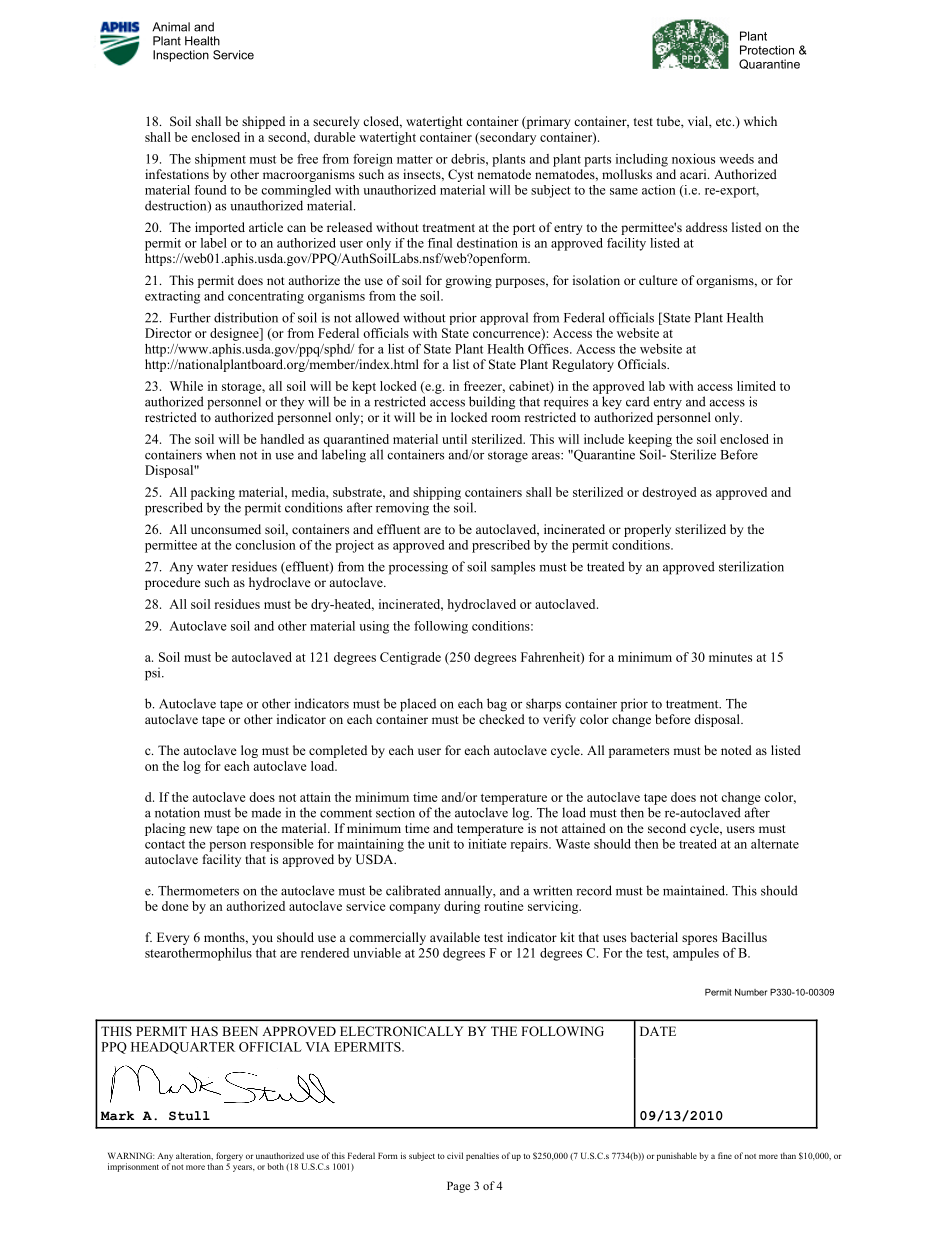 The height and width of the screenshot is (1233, 952). Describe the element at coordinates (658, 280) in the screenshot. I see `culture` at that location.
